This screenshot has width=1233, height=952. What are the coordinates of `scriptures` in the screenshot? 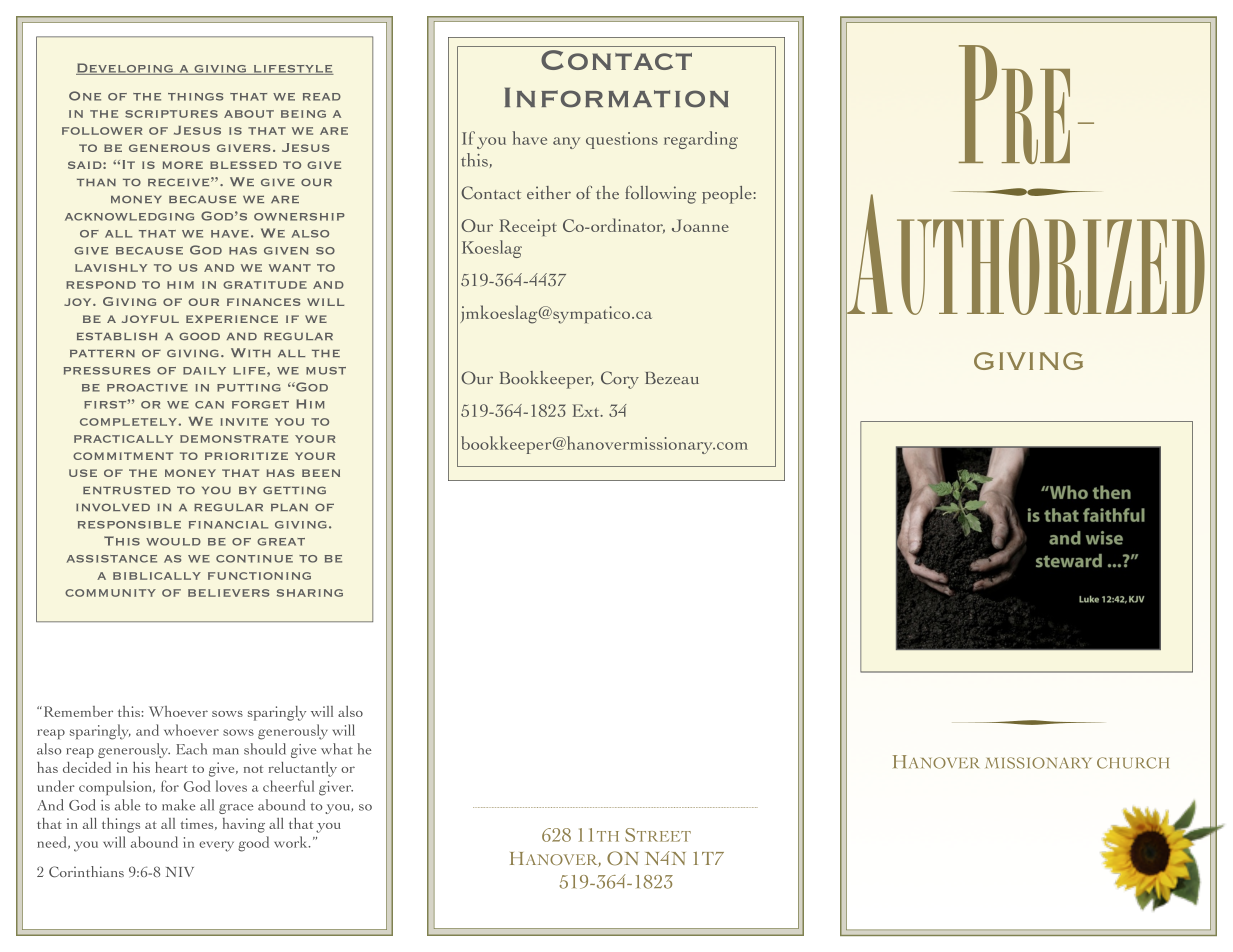 It's located at (171, 114).
